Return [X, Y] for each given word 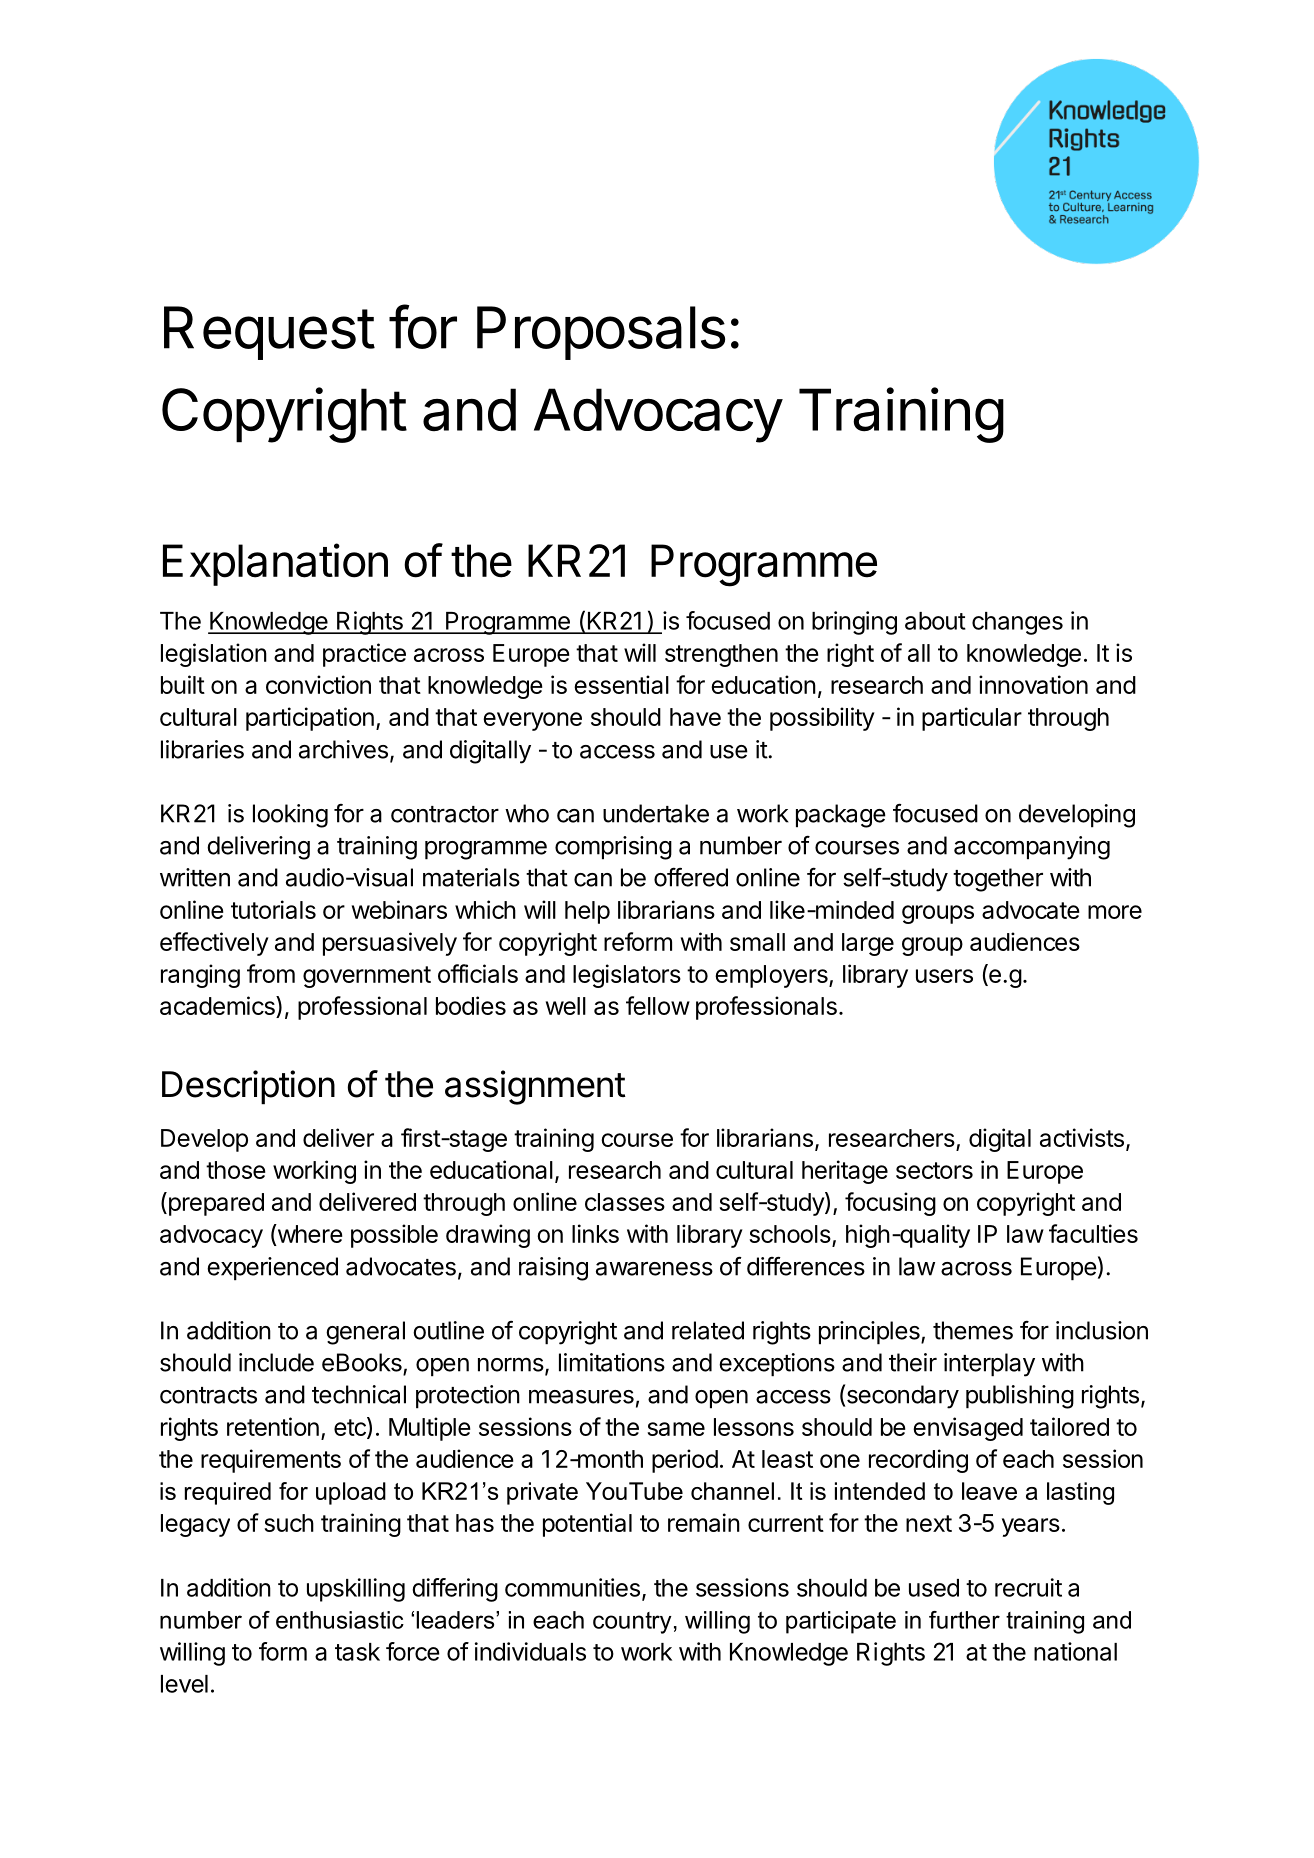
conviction [318, 684]
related [708, 1330]
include [276, 1362]
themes [973, 1330]
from [271, 973]
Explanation [275, 564]
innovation [1033, 684]
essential [621, 684]
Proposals [601, 333]
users [944, 976]
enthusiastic [340, 1620]
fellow [658, 1005]
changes [1017, 623]
